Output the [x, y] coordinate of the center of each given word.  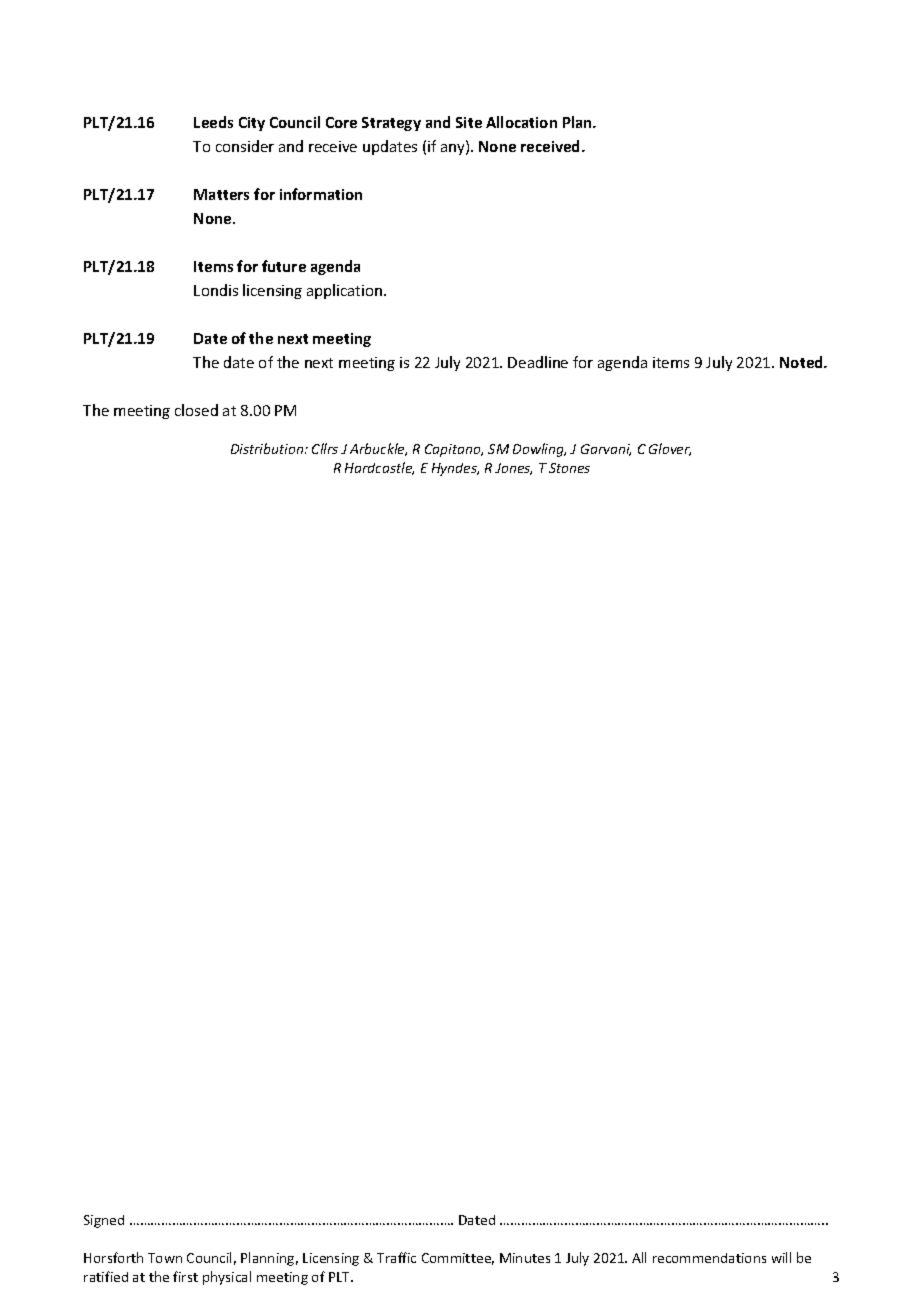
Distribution [268, 448]
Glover [670, 449]
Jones [513, 469]
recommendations [709, 1258]
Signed [104, 1221]
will [781, 1257]
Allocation [521, 122]
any [454, 149]
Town [165, 1258]
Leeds [213, 122]
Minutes [525, 1258]
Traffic [396, 1257]
